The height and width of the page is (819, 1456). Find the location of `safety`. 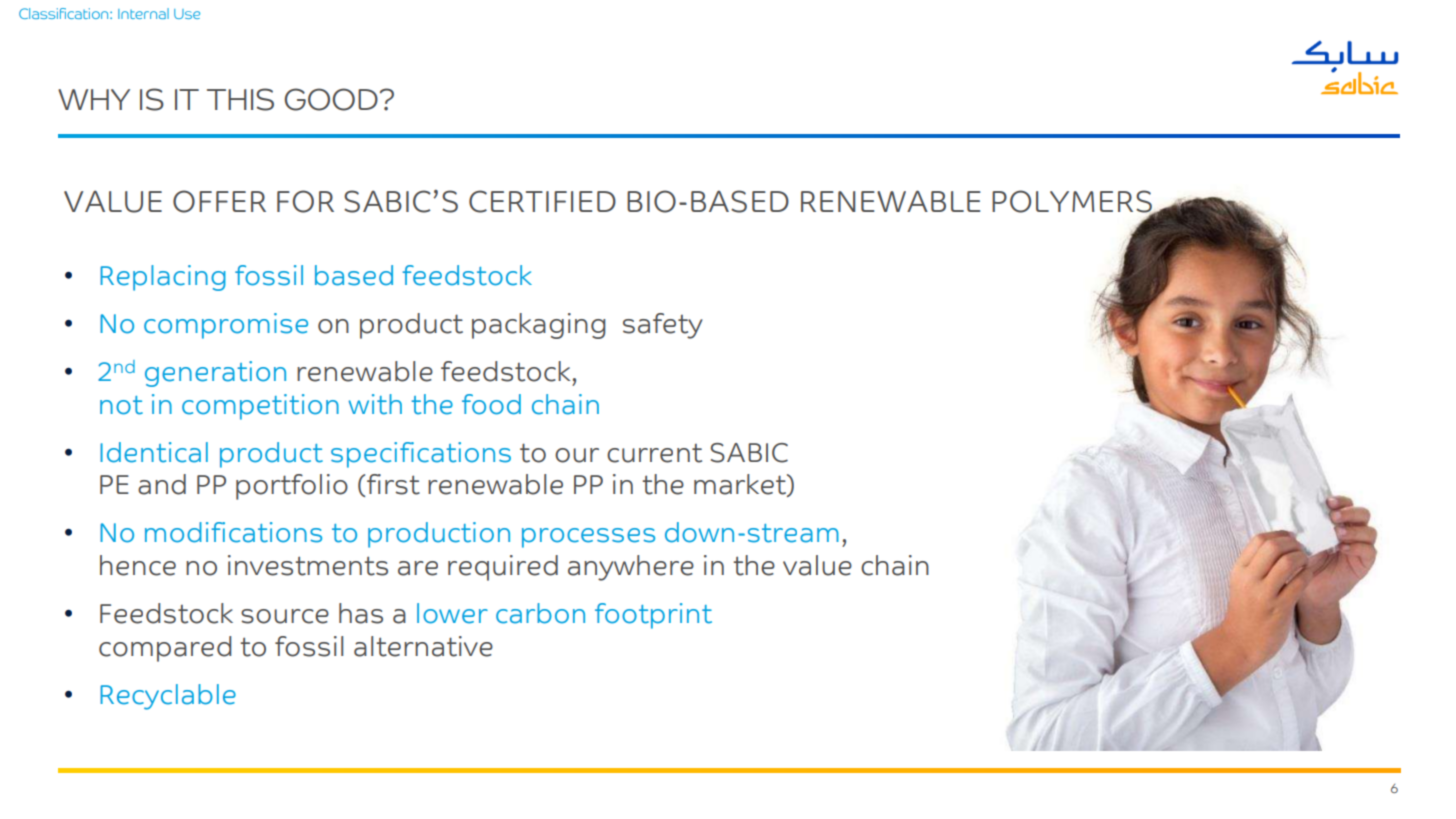

safety is located at coordinates (663, 326).
